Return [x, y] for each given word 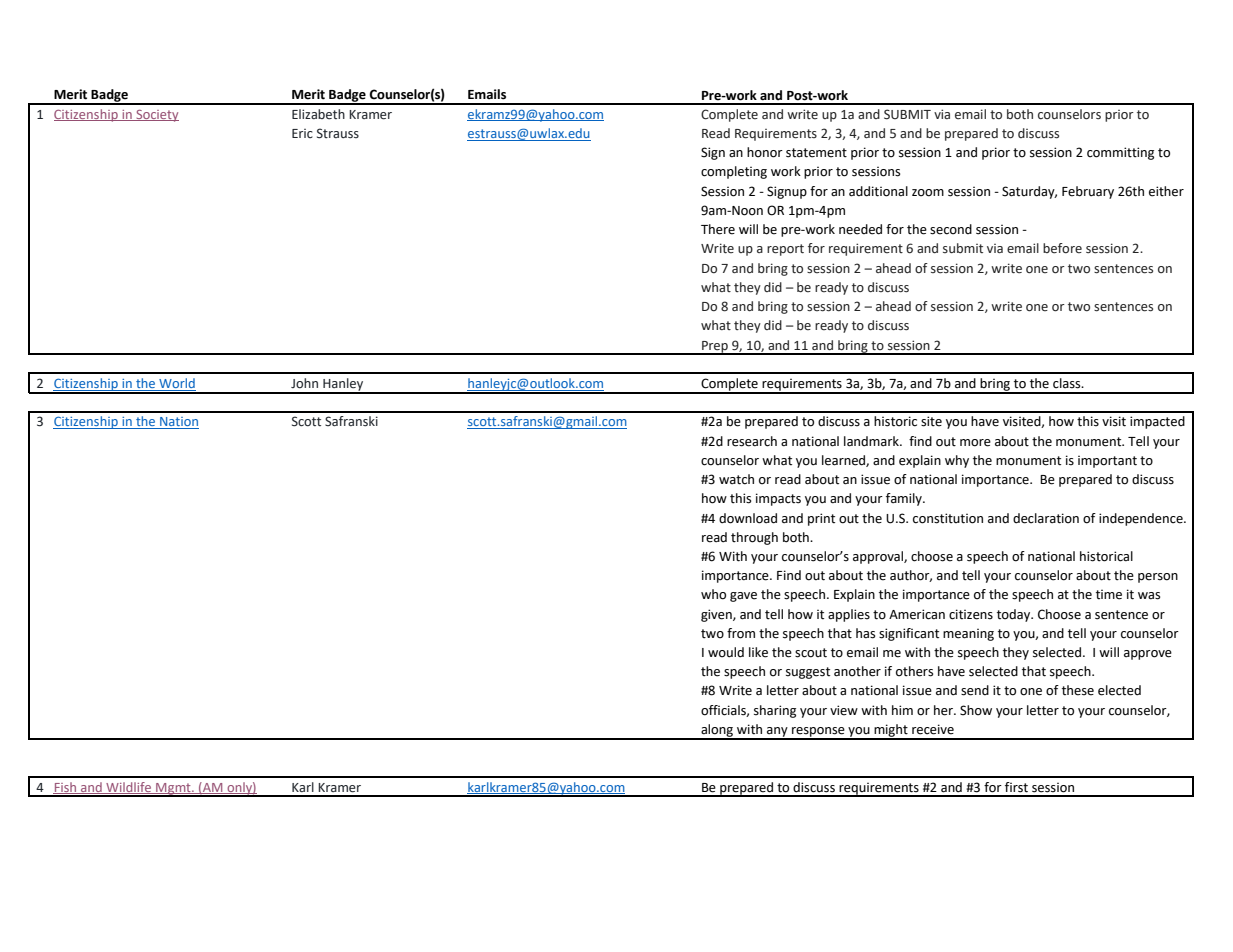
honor [765, 152]
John [304, 383]
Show [976, 710]
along [717, 731]
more [975, 443]
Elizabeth [318, 114]
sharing [775, 711]
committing [1120, 153]
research [752, 441]
